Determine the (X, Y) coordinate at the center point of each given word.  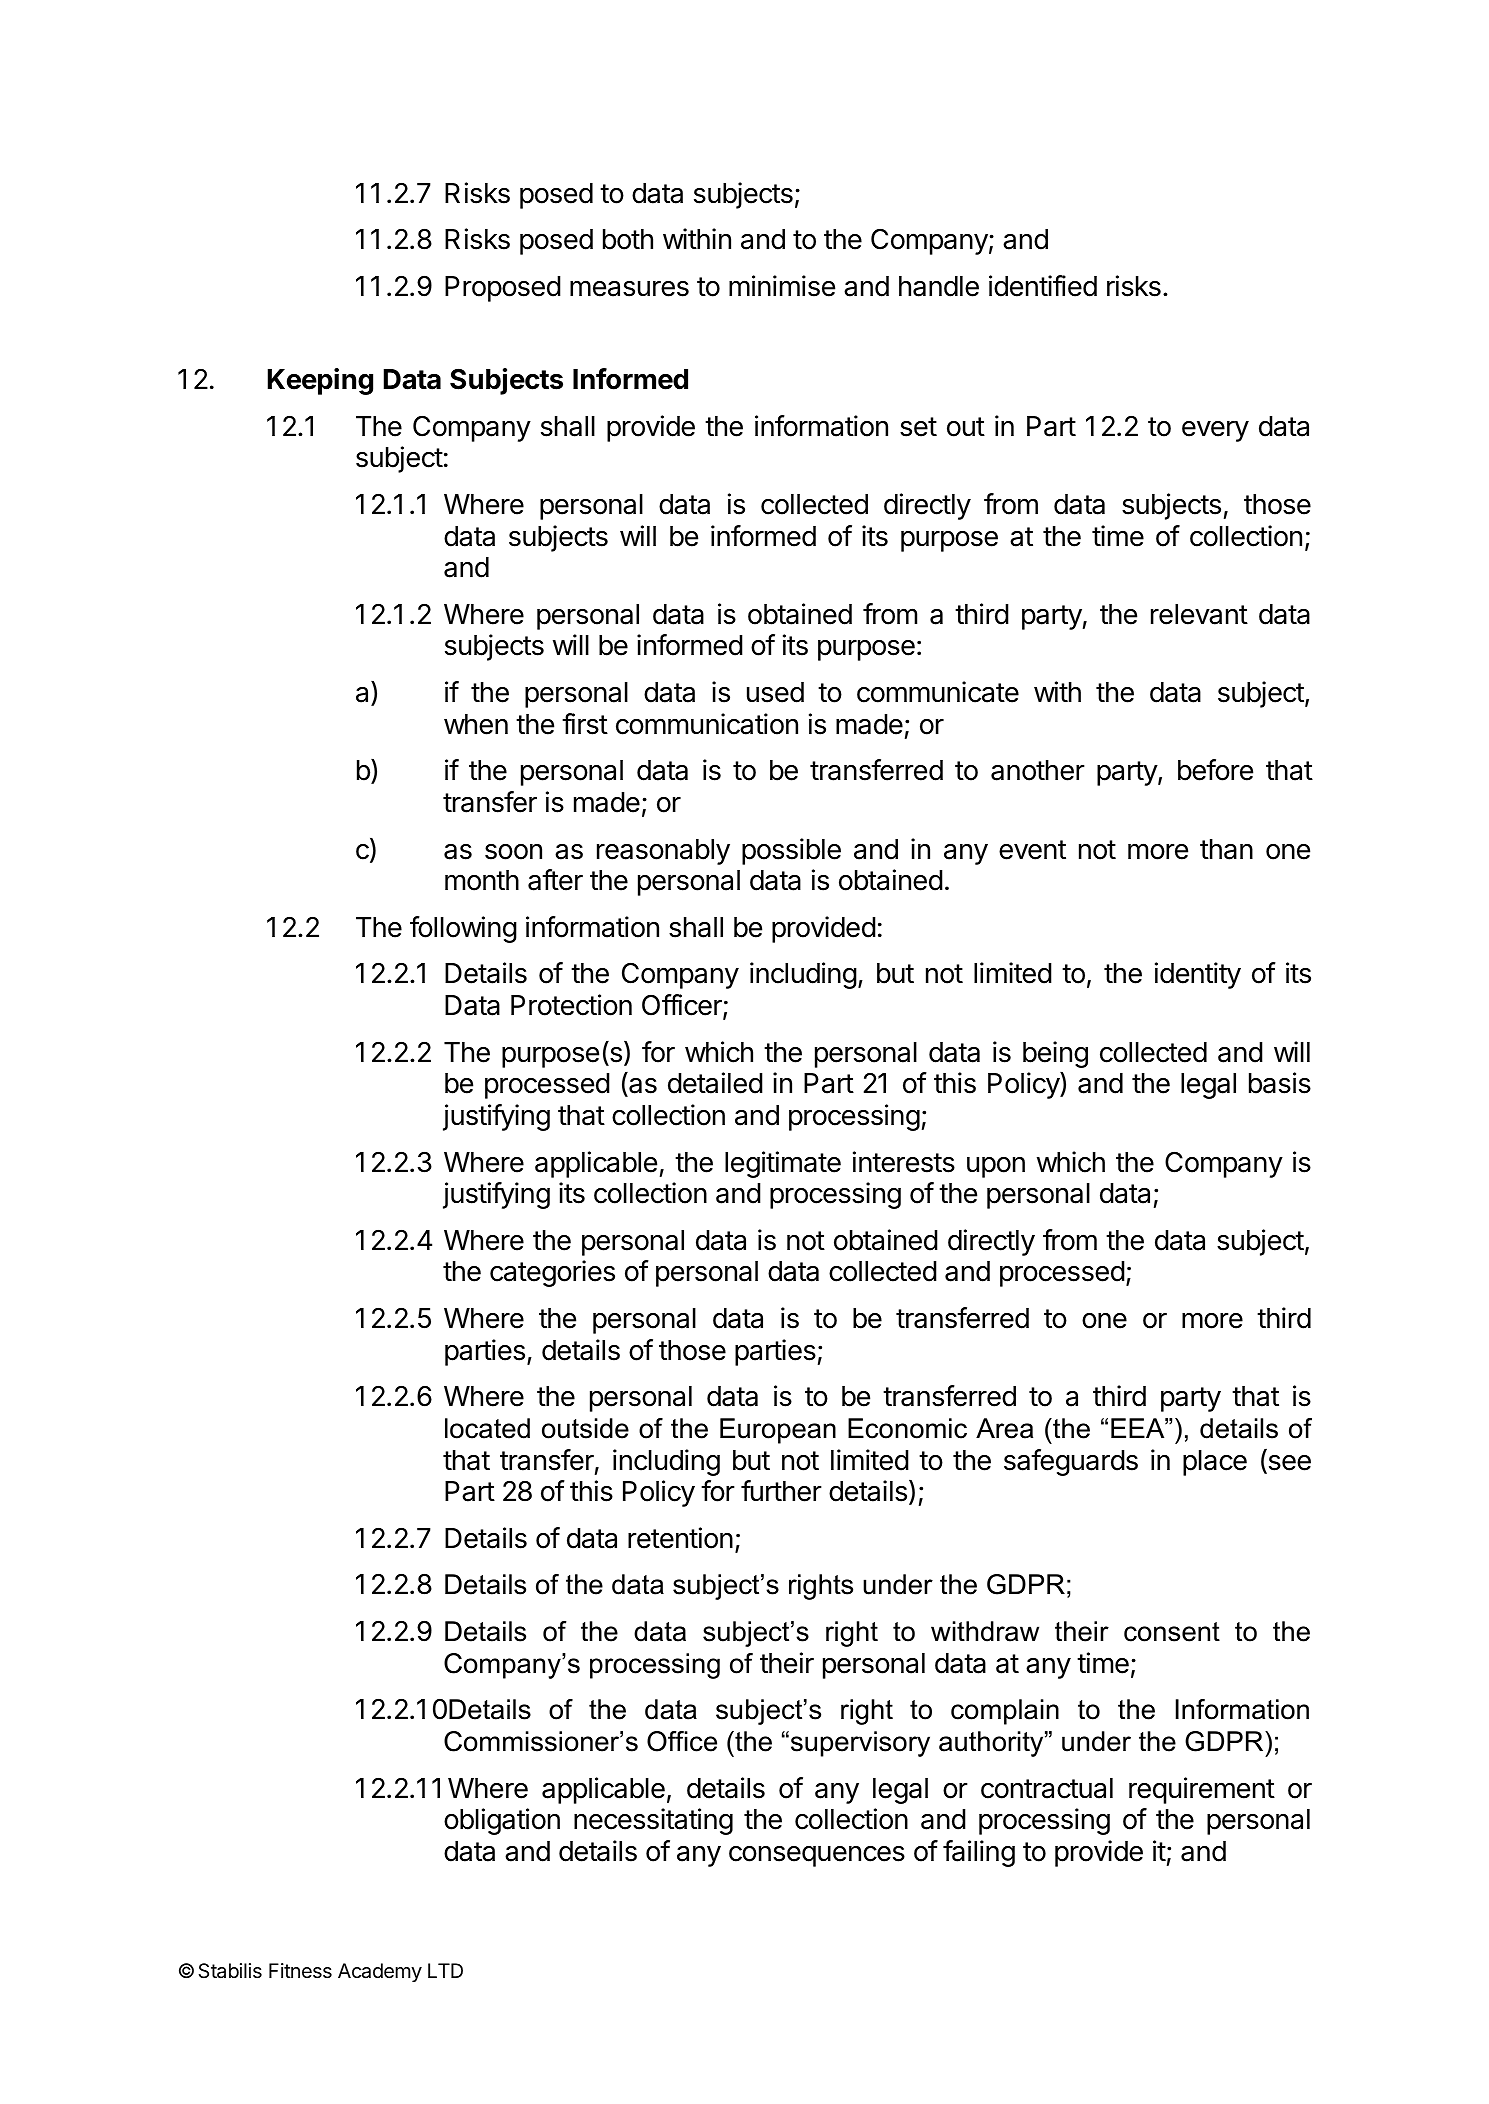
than (1226, 849)
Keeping (320, 381)
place (1215, 1463)
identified (1043, 286)
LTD (445, 1970)
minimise (782, 286)
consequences (817, 1856)
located (487, 1428)
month (482, 880)
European (778, 1431)
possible (791, 851)
